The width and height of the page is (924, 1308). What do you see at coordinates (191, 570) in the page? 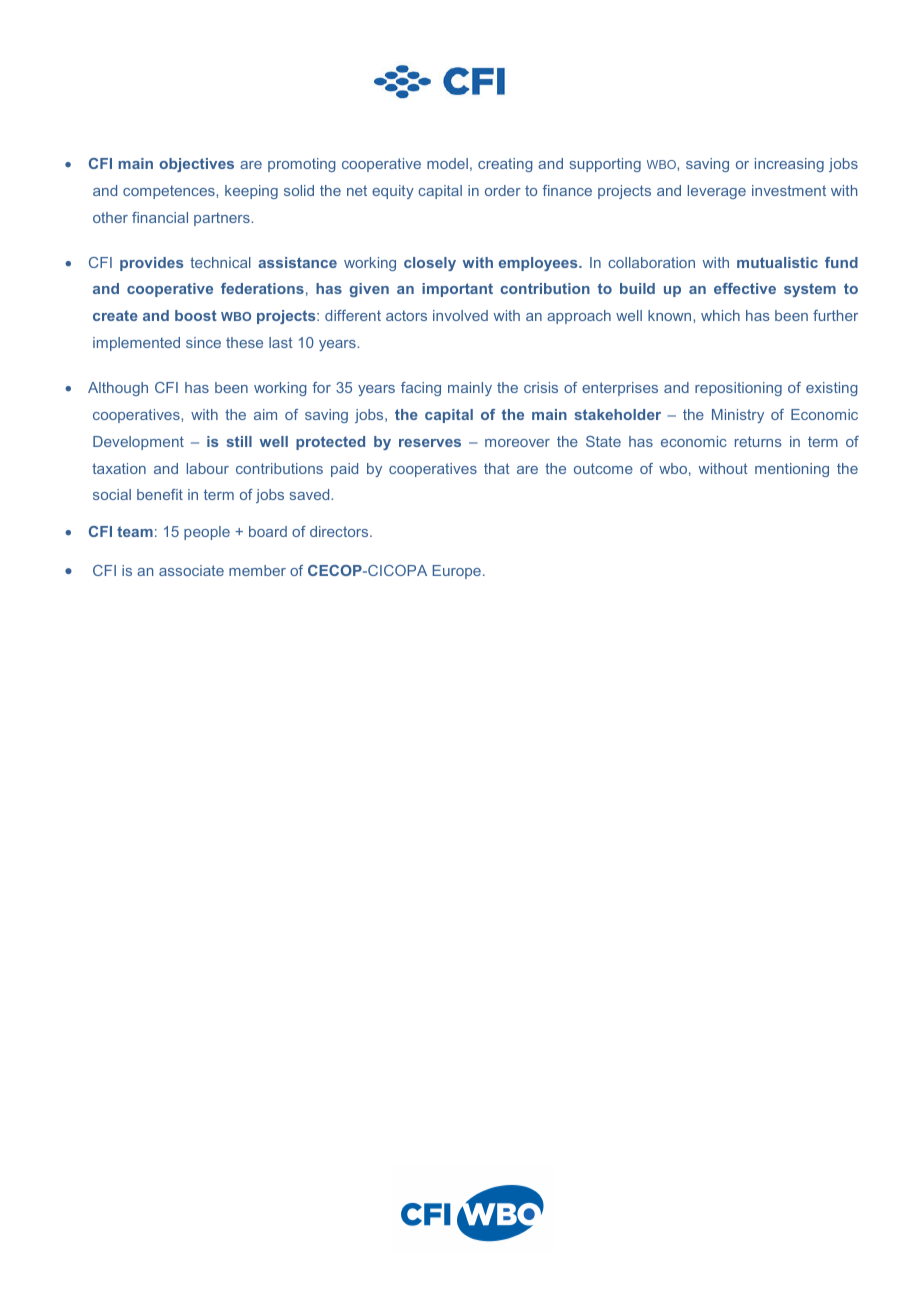
I see `associate` at bounding box center [191, 570].
